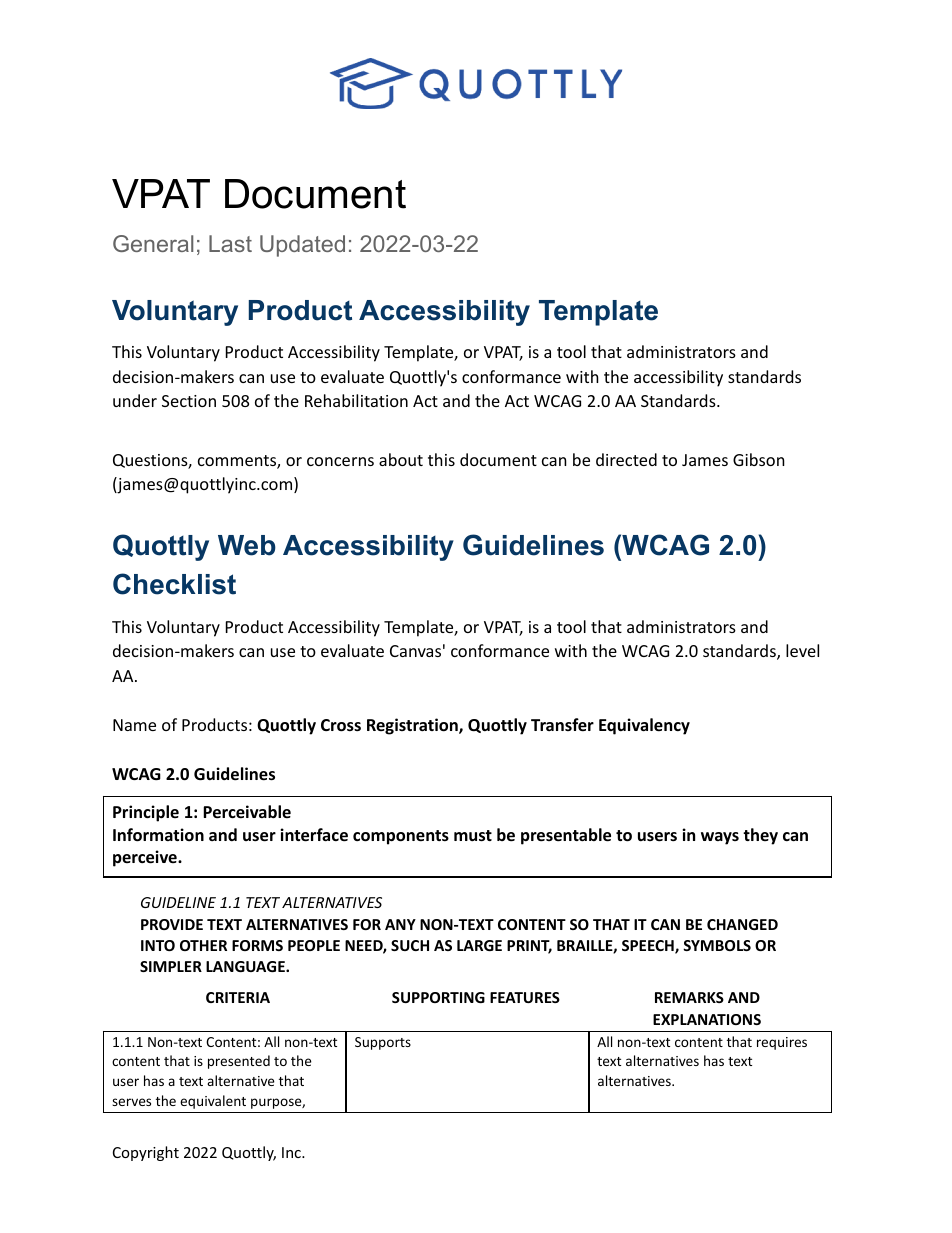 The image size is (952, 1233). What do you see at coordinates (782, 1043) in the page?
I see `requires` at bounding box center [782, 1043].
